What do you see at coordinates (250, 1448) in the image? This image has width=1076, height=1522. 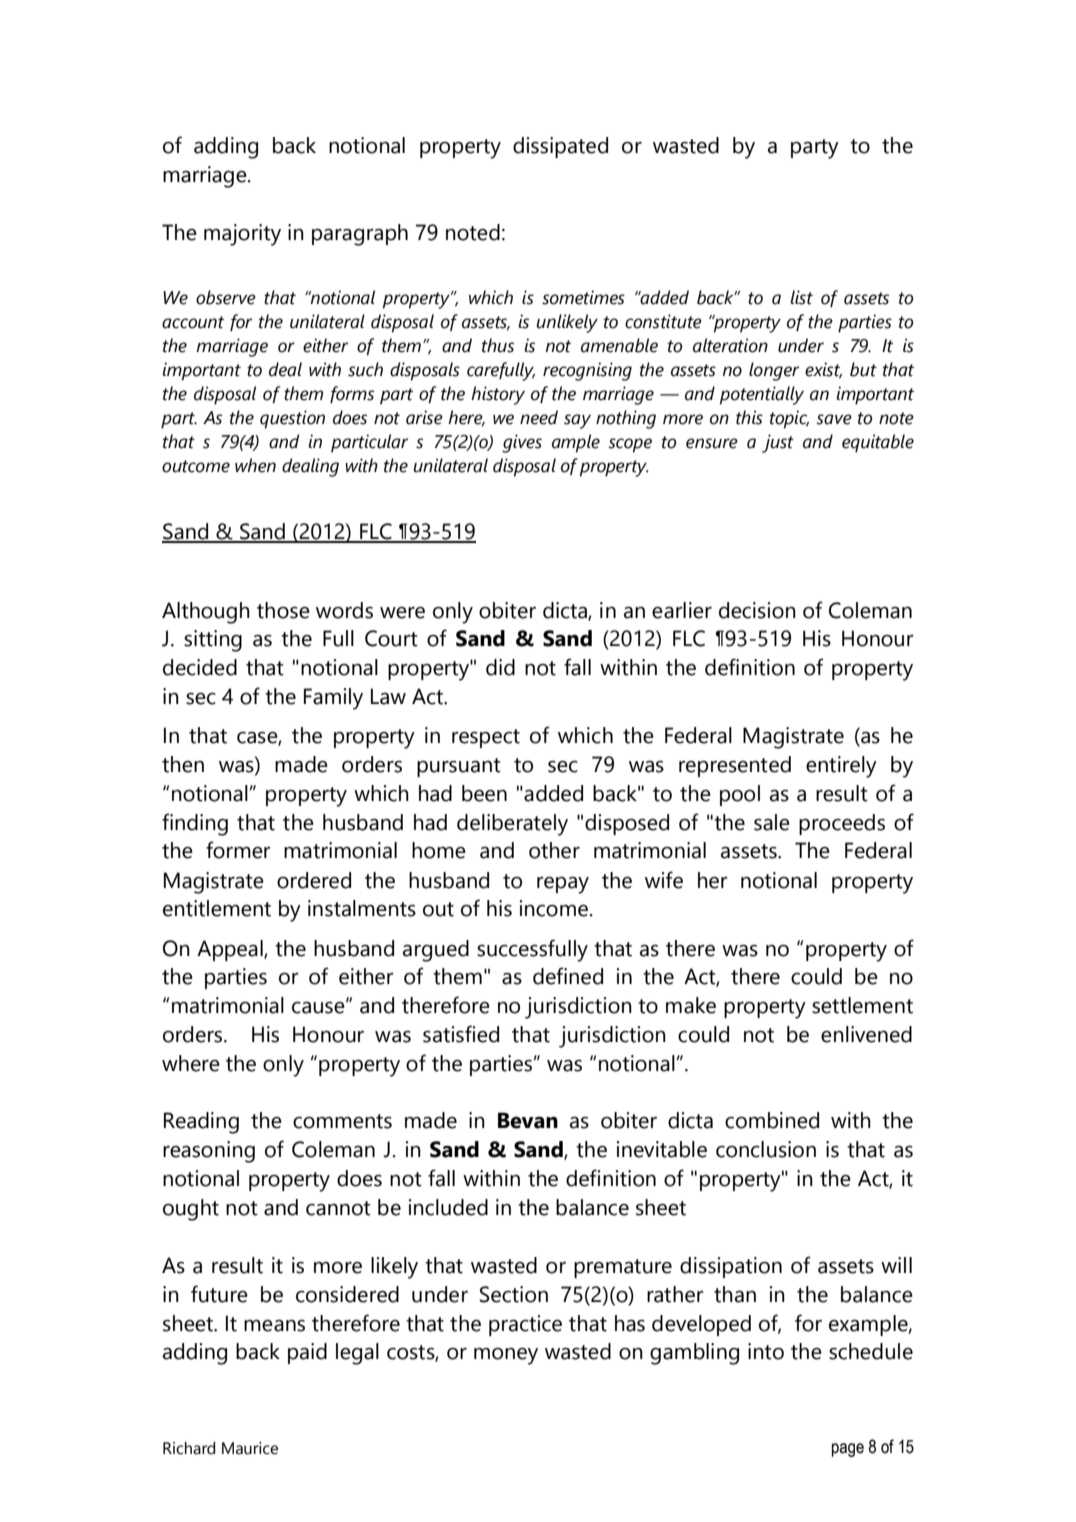 I see `Maurice` at bounding box center [250, 1448].
